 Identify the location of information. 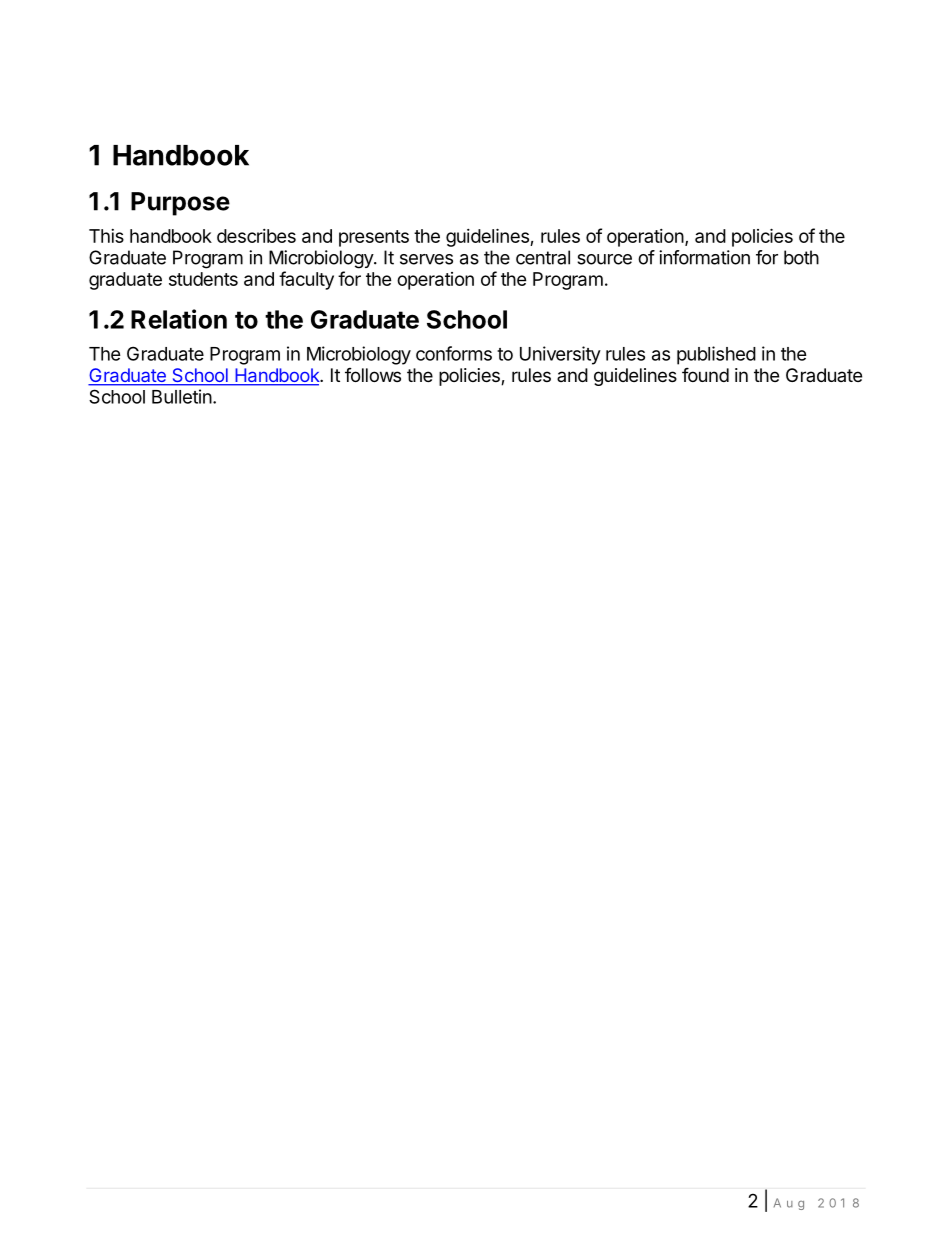
(704, 257).
